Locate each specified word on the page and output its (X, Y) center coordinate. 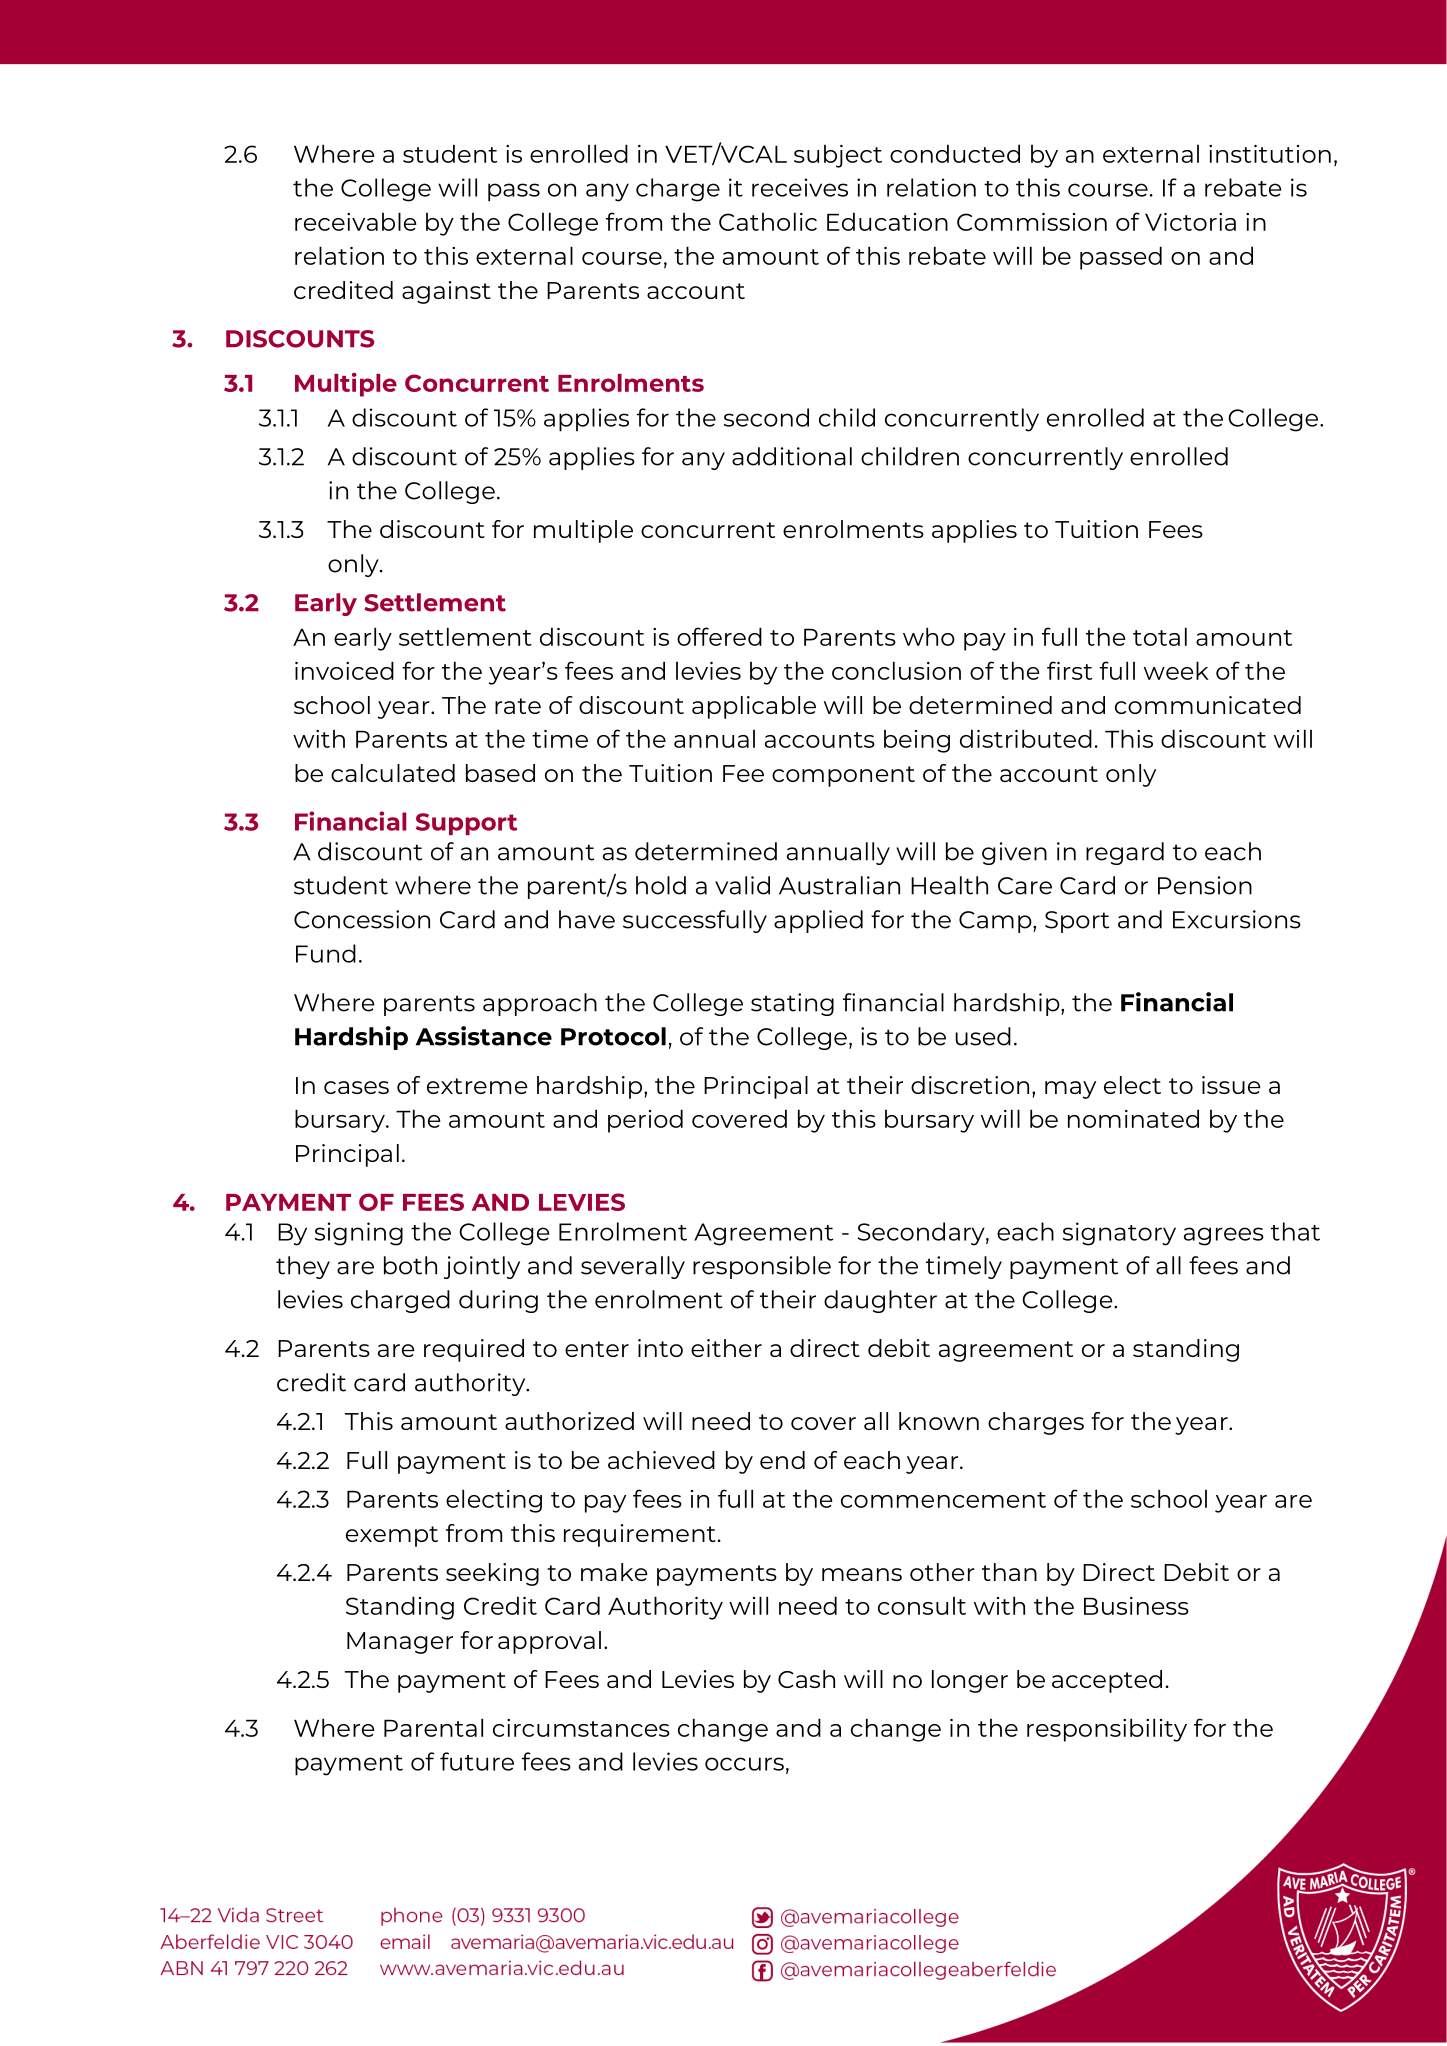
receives (800, 187)
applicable (754, 707)
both (410, 1265)
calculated (393, 773)
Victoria (1190, 222)
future (477, 1761)
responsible (762, 1267)
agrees (1224, 1236)
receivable (356, 221)
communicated (1208, 705)
